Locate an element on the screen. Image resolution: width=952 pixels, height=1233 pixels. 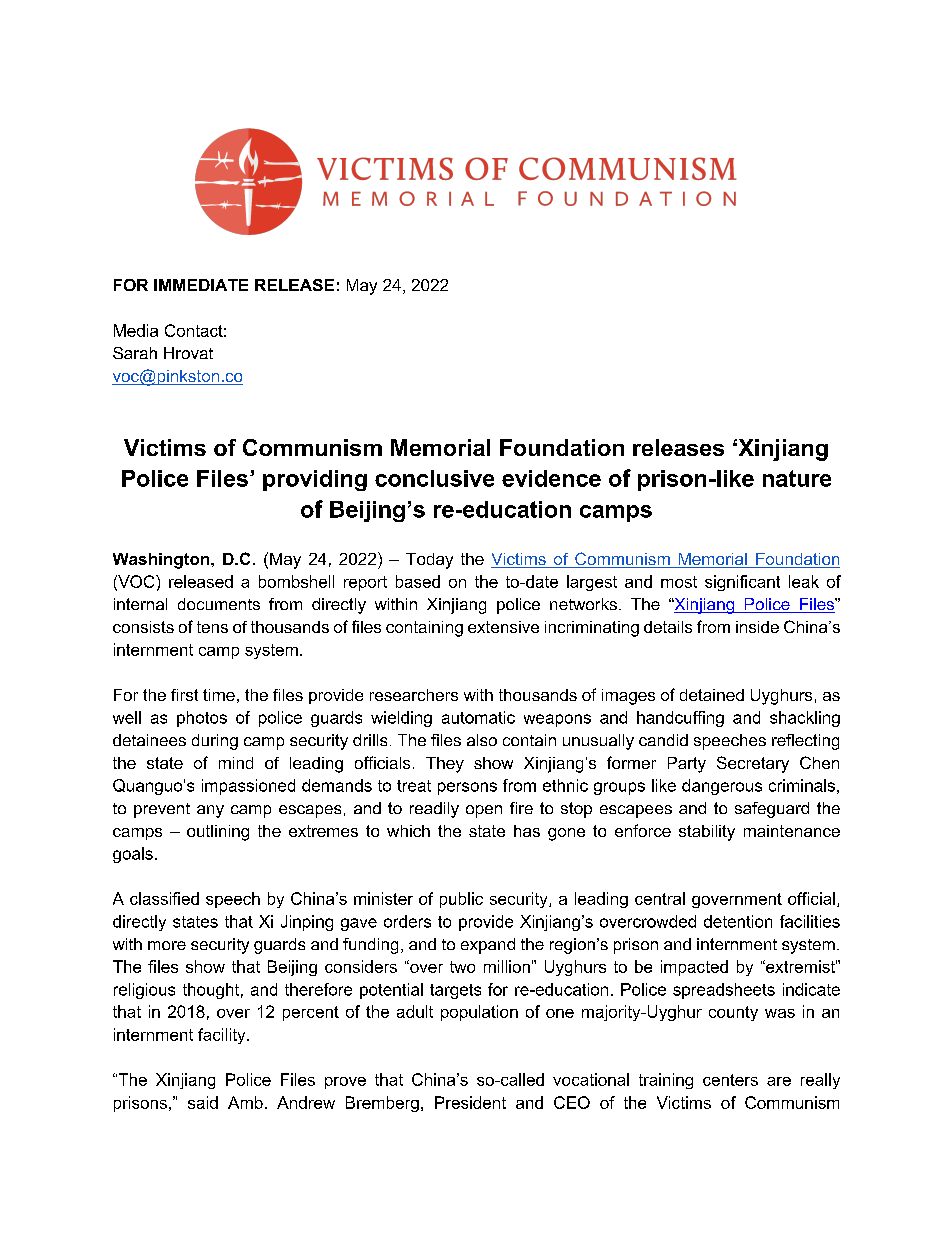
Sarah is located at coordinates (135, 353).
